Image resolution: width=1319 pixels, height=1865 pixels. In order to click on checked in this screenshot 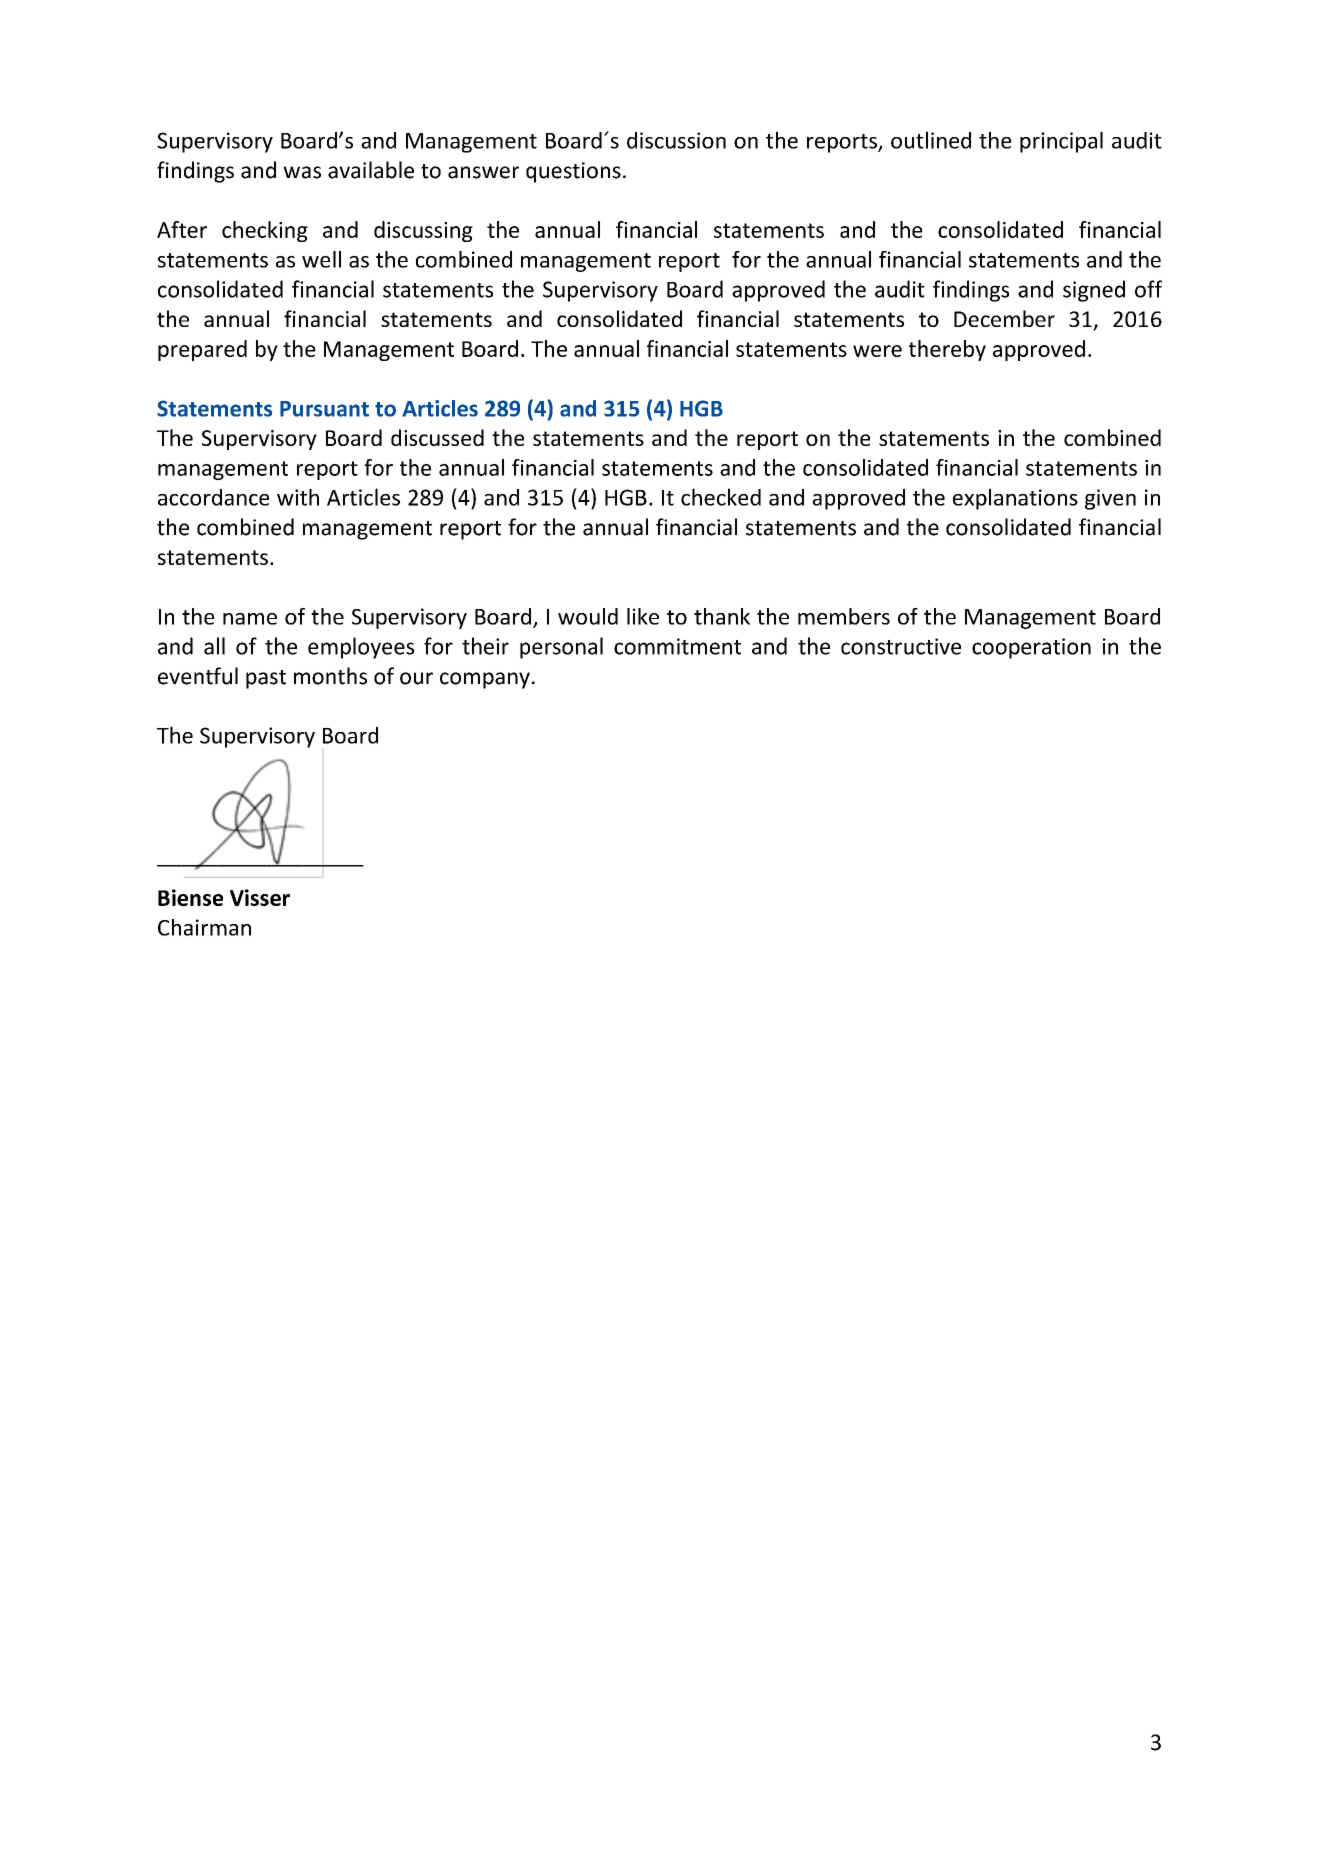, I will do `click(721, 497)`.
